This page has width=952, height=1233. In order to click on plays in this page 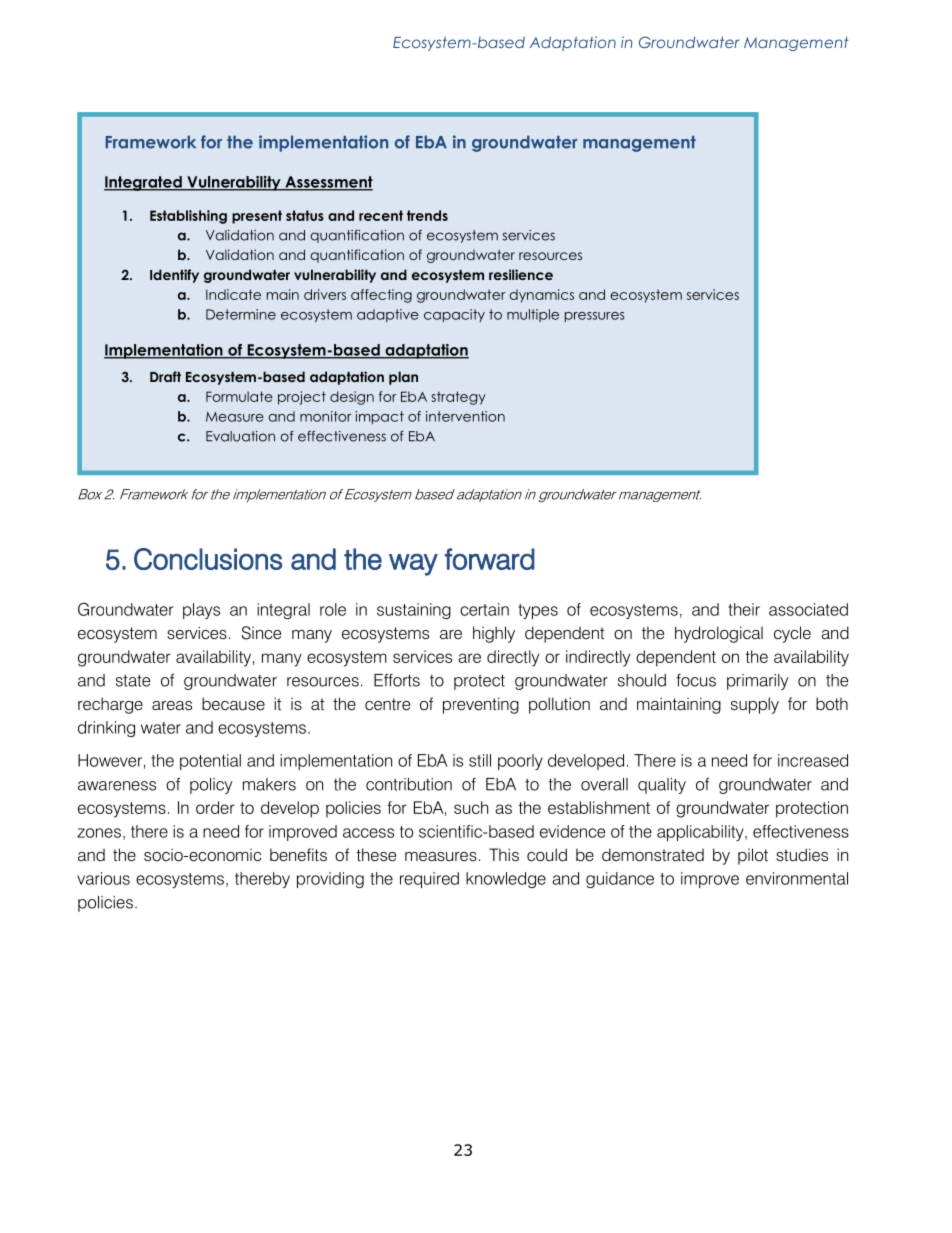, I will do `click(201, 611)`.
